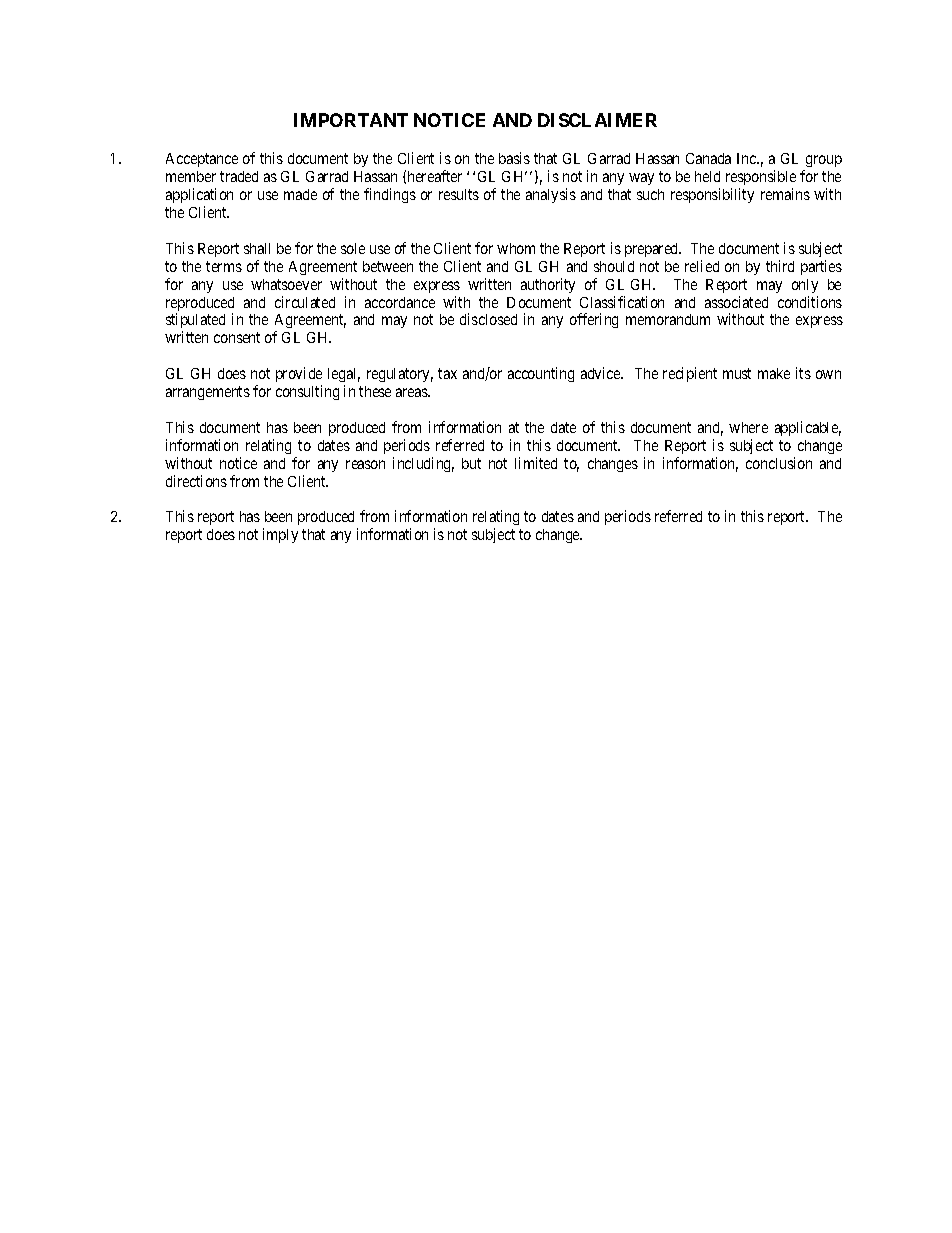 Image resolution: width=952 pixels, height=1233 pixels. I want to click on but, so click(471, 463).
